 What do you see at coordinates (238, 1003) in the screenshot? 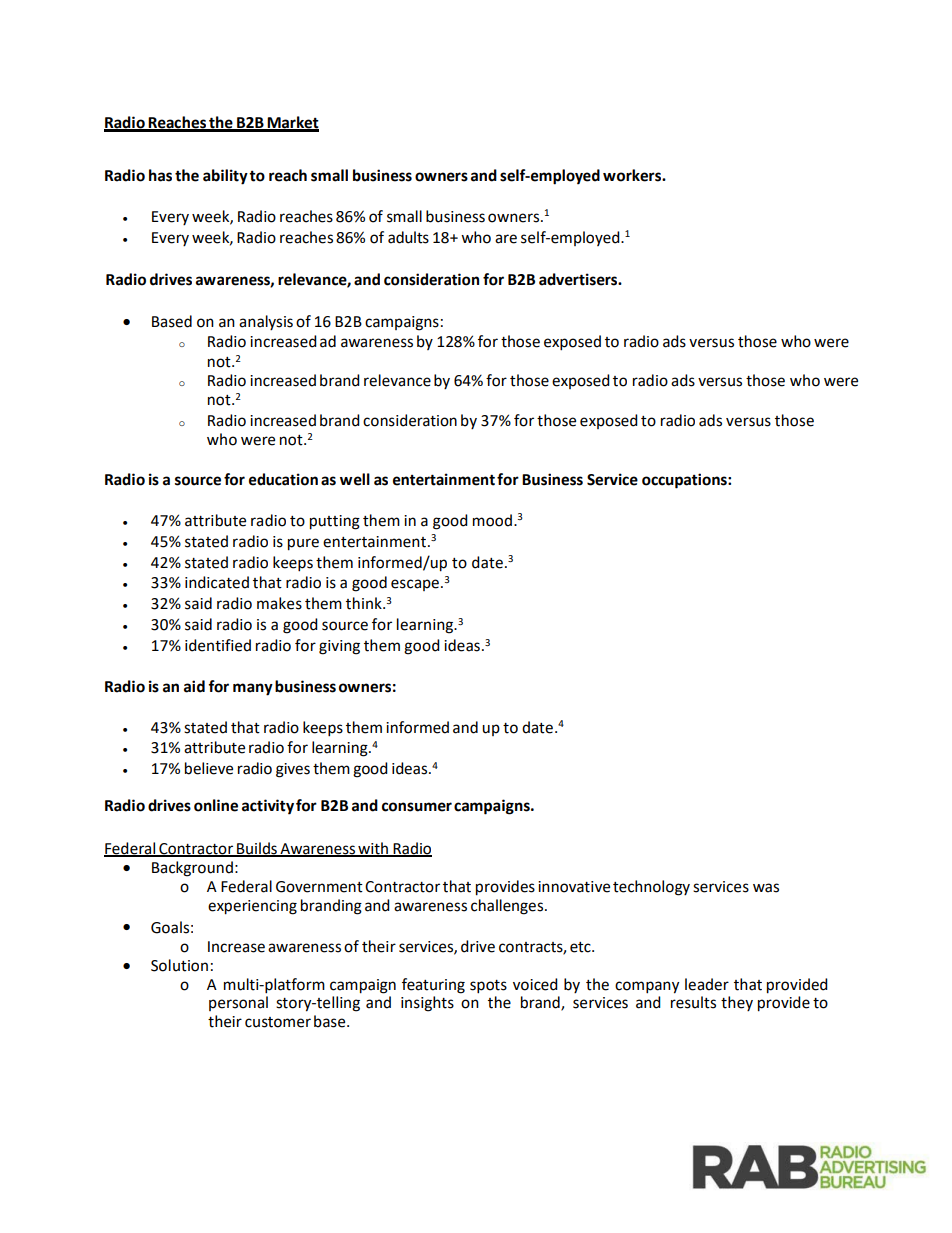
I see `personal` at bounding box center [238, 1003].
